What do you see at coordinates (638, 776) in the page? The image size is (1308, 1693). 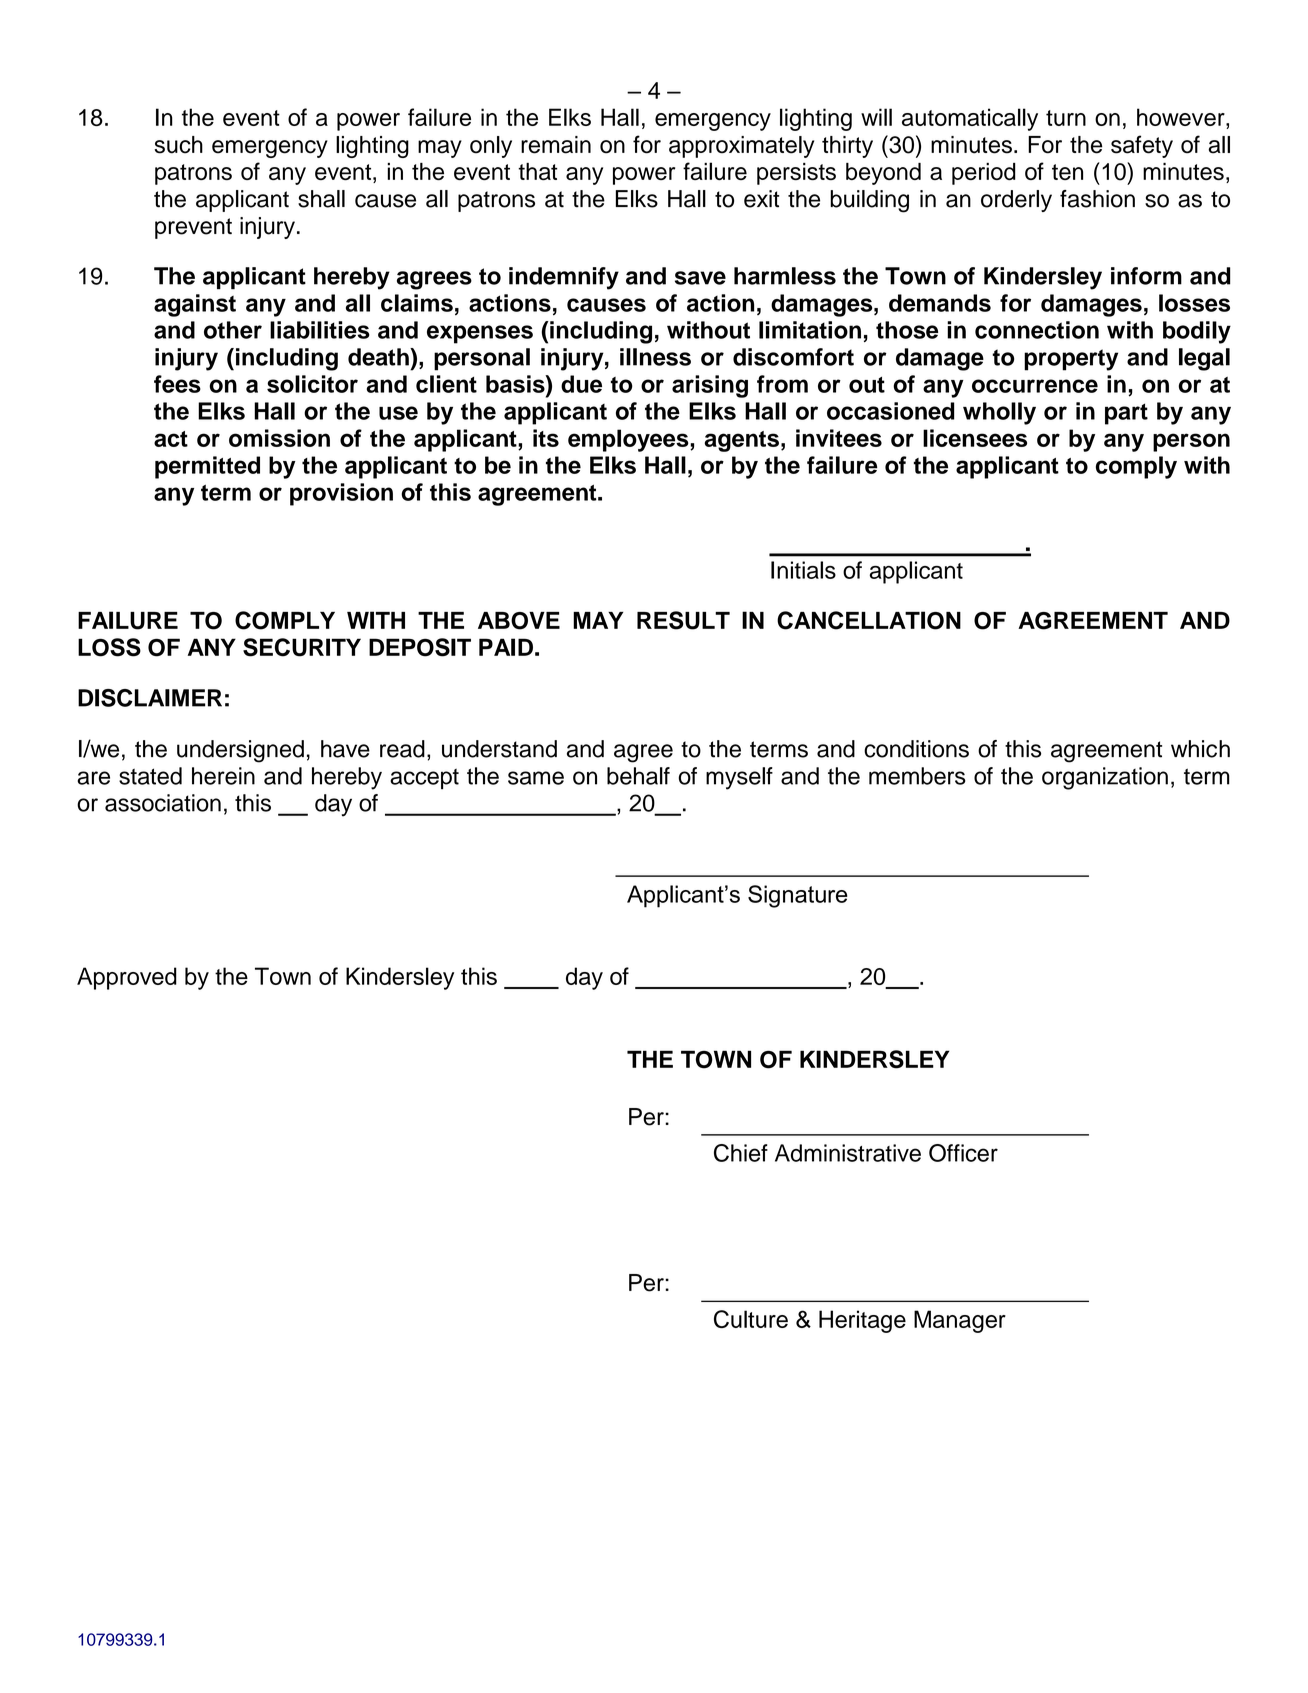 I see `behalf` at bounding box center [638, 776].
